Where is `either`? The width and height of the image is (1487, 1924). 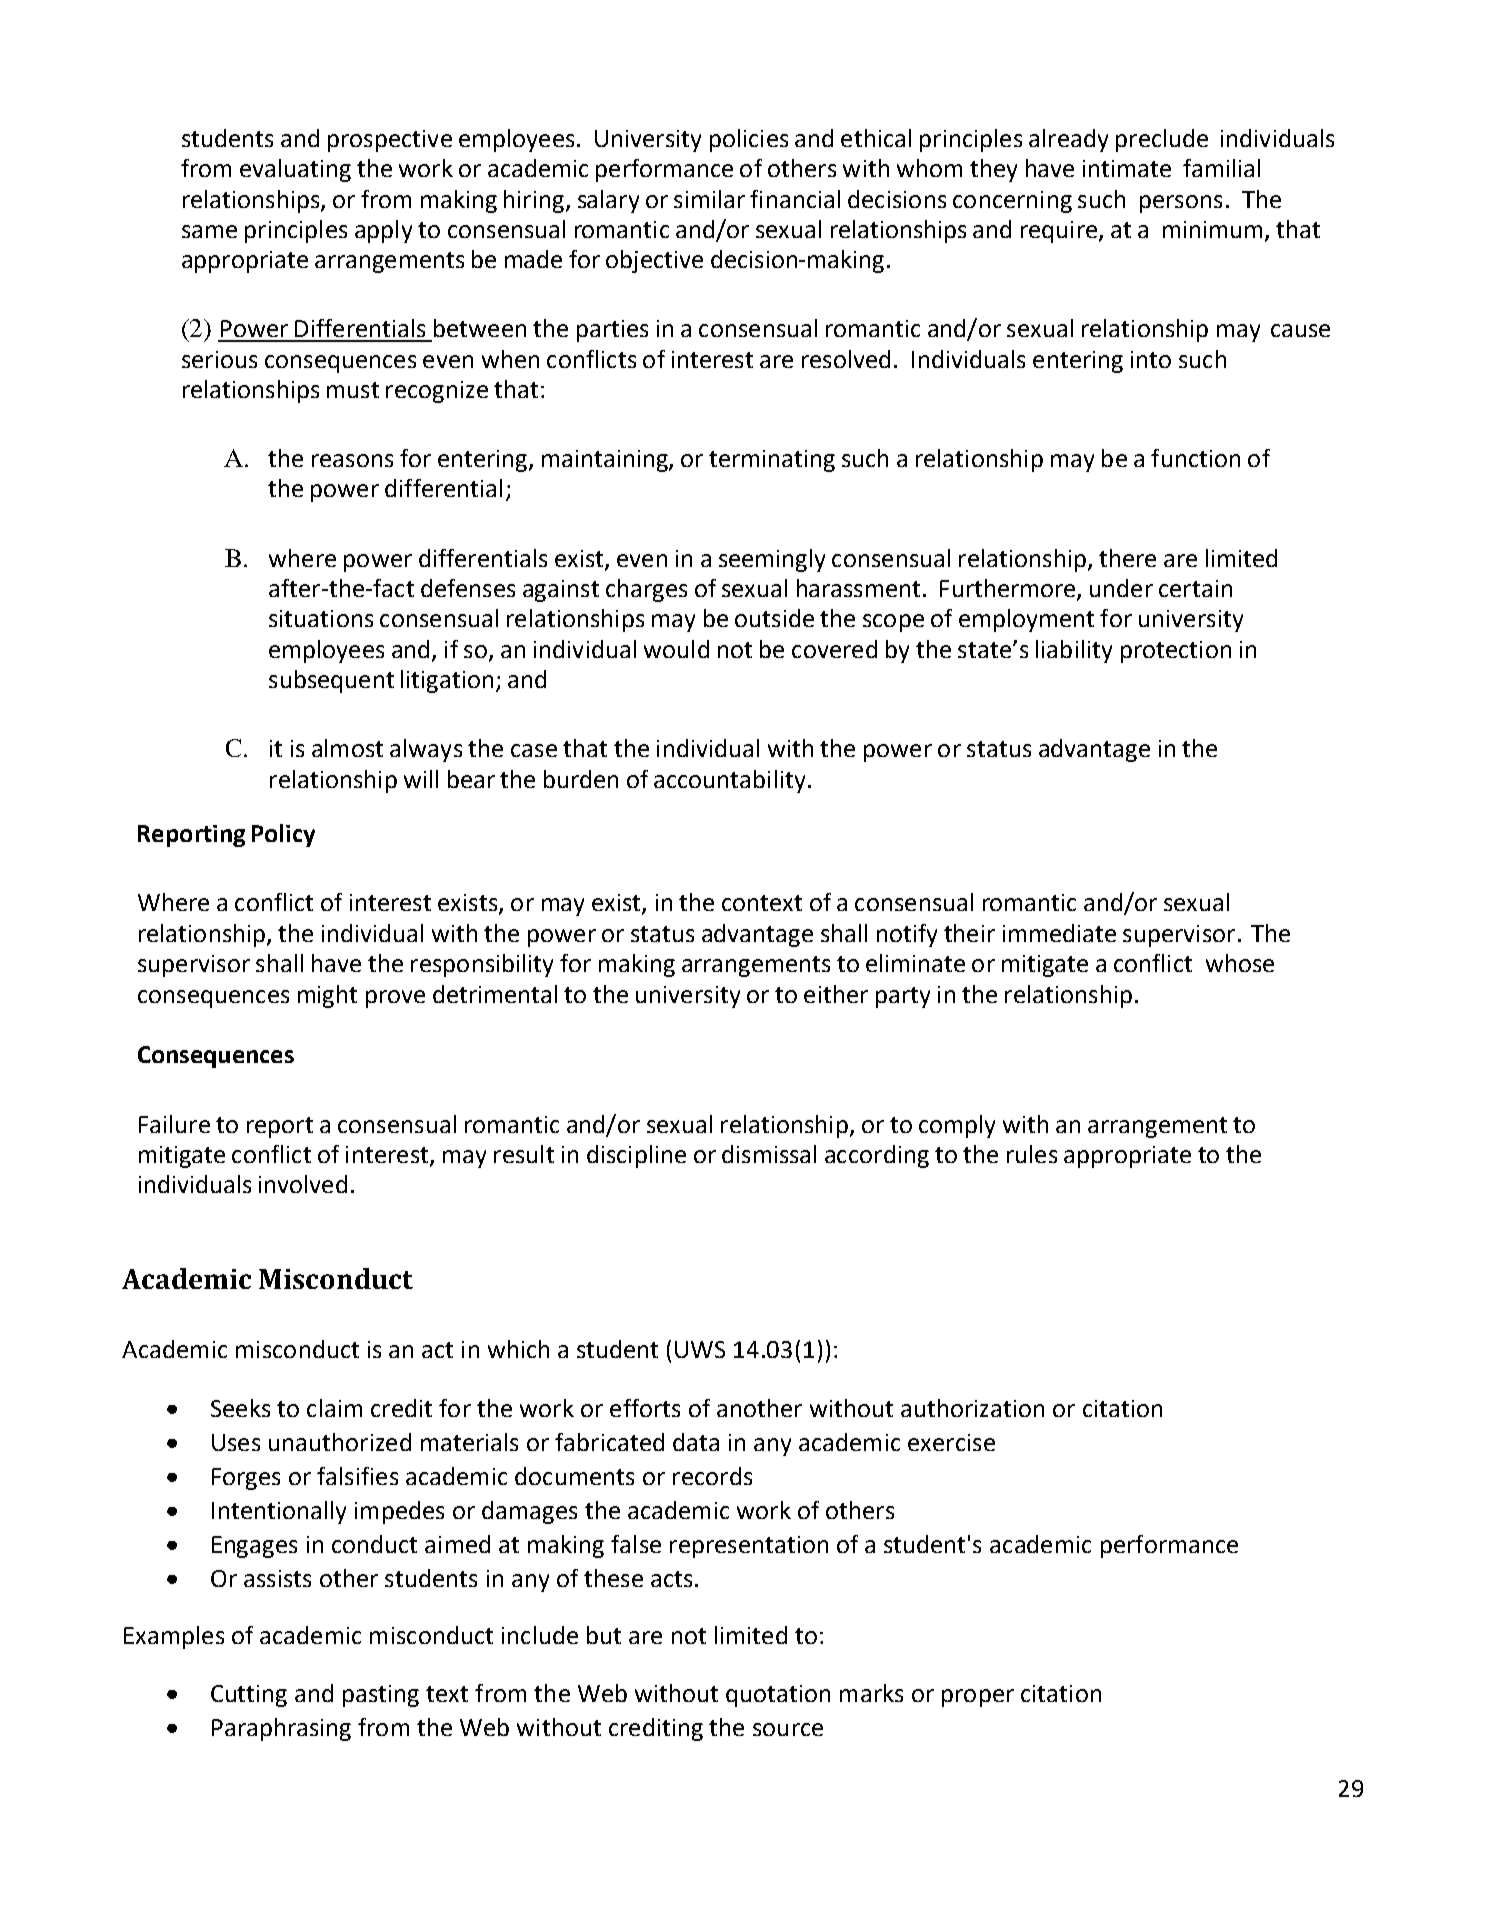
either is located at coordinates (836, 994).
